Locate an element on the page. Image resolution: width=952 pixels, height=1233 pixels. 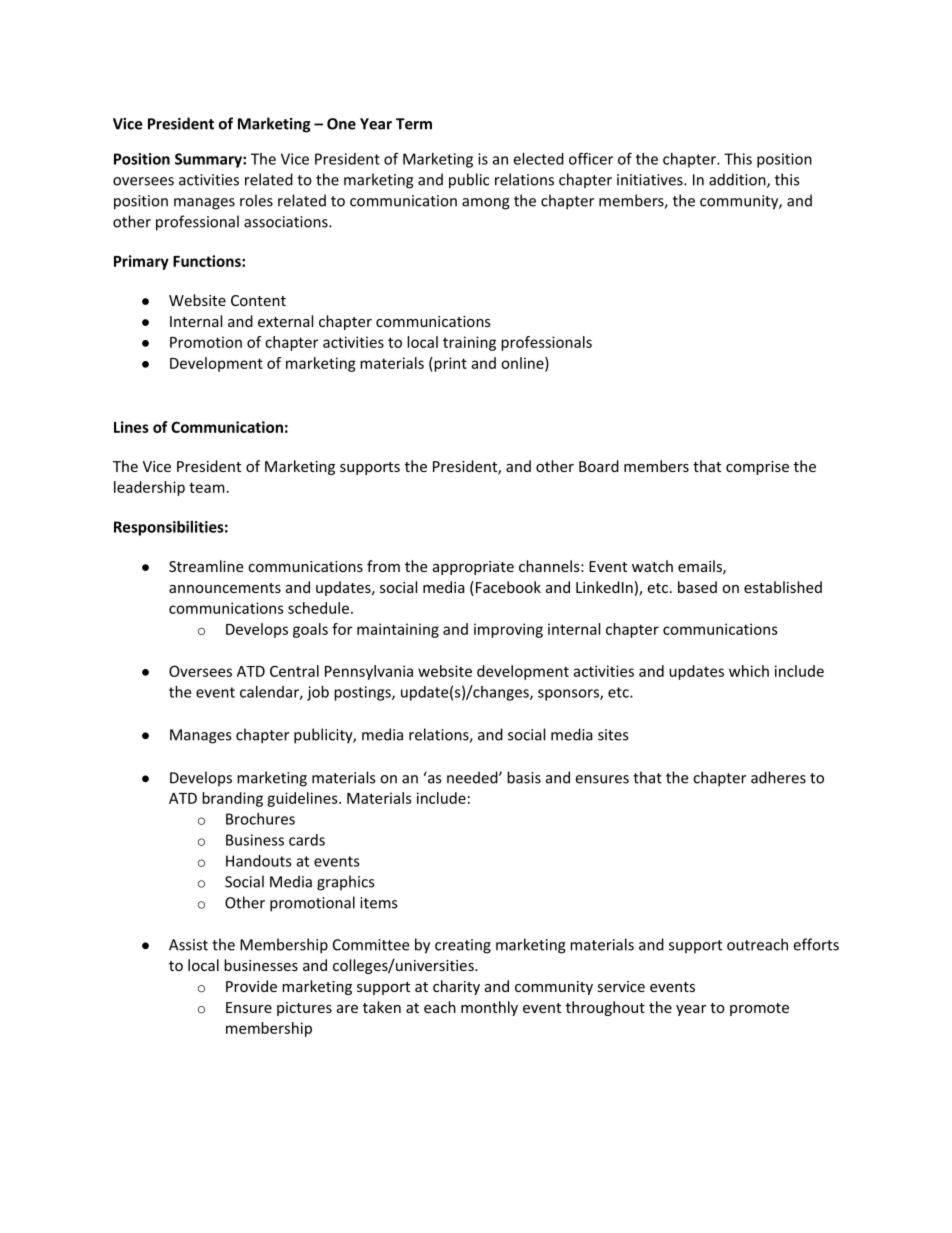
roles is located at coordinates (256, 200).
